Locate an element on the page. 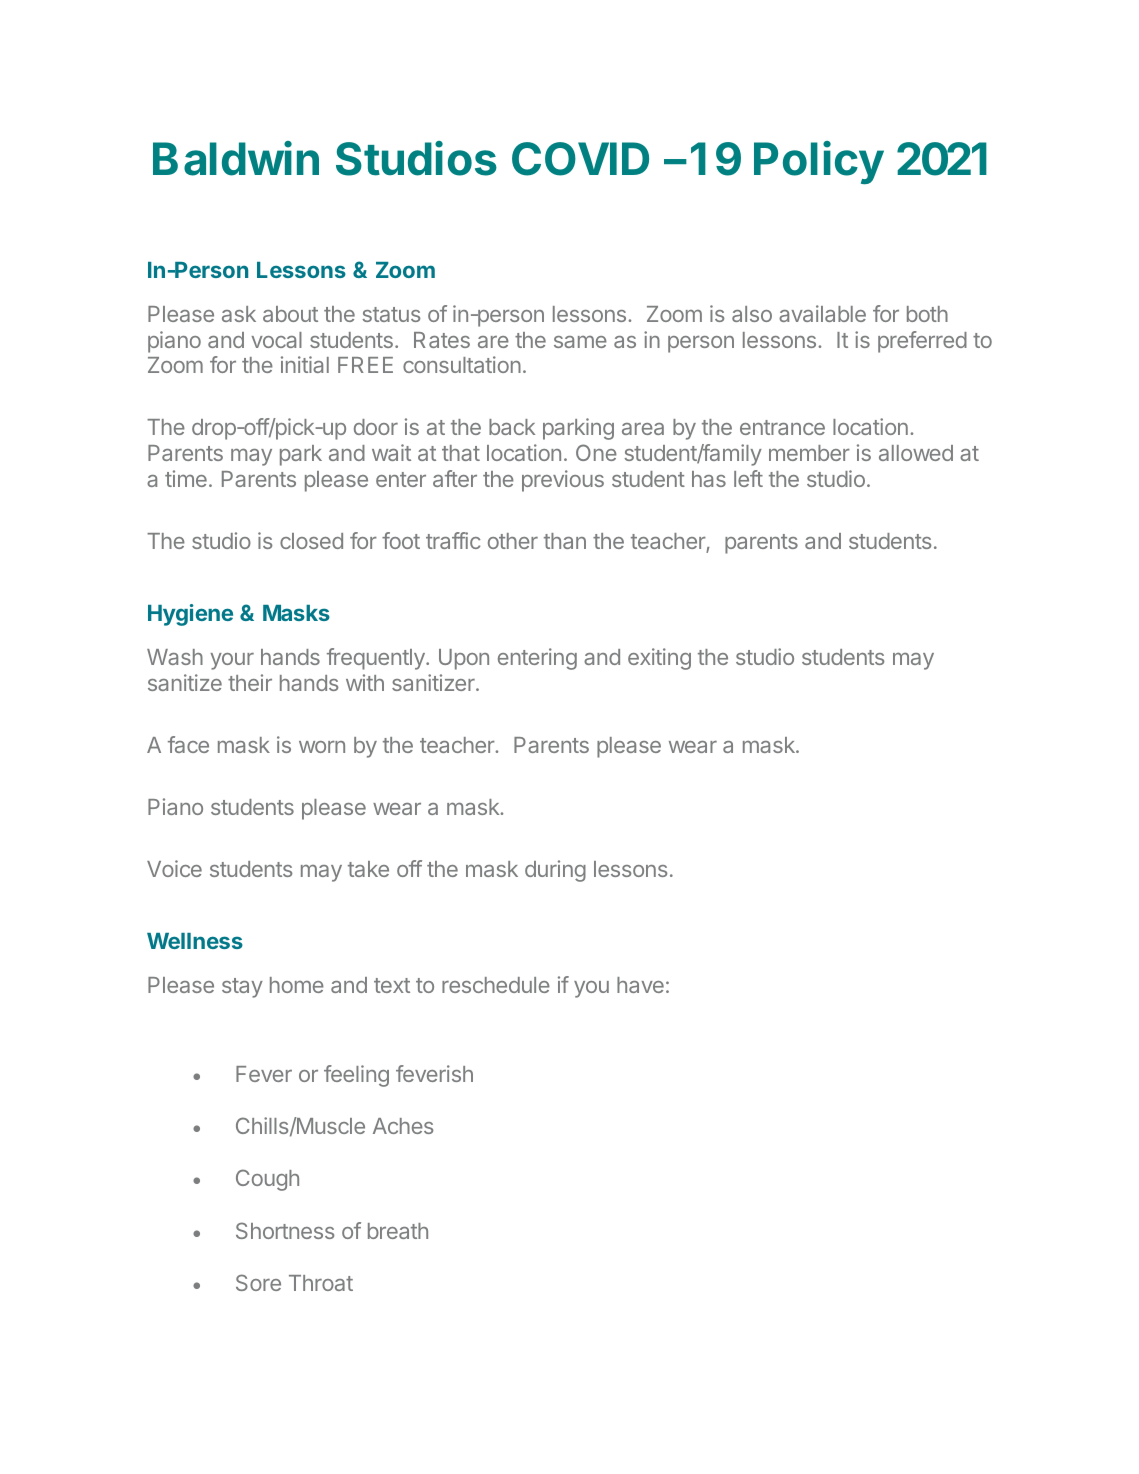 Image resolution: width=1139 pixels, height=1474 pixels. their is located at coordinates (250, 682).
